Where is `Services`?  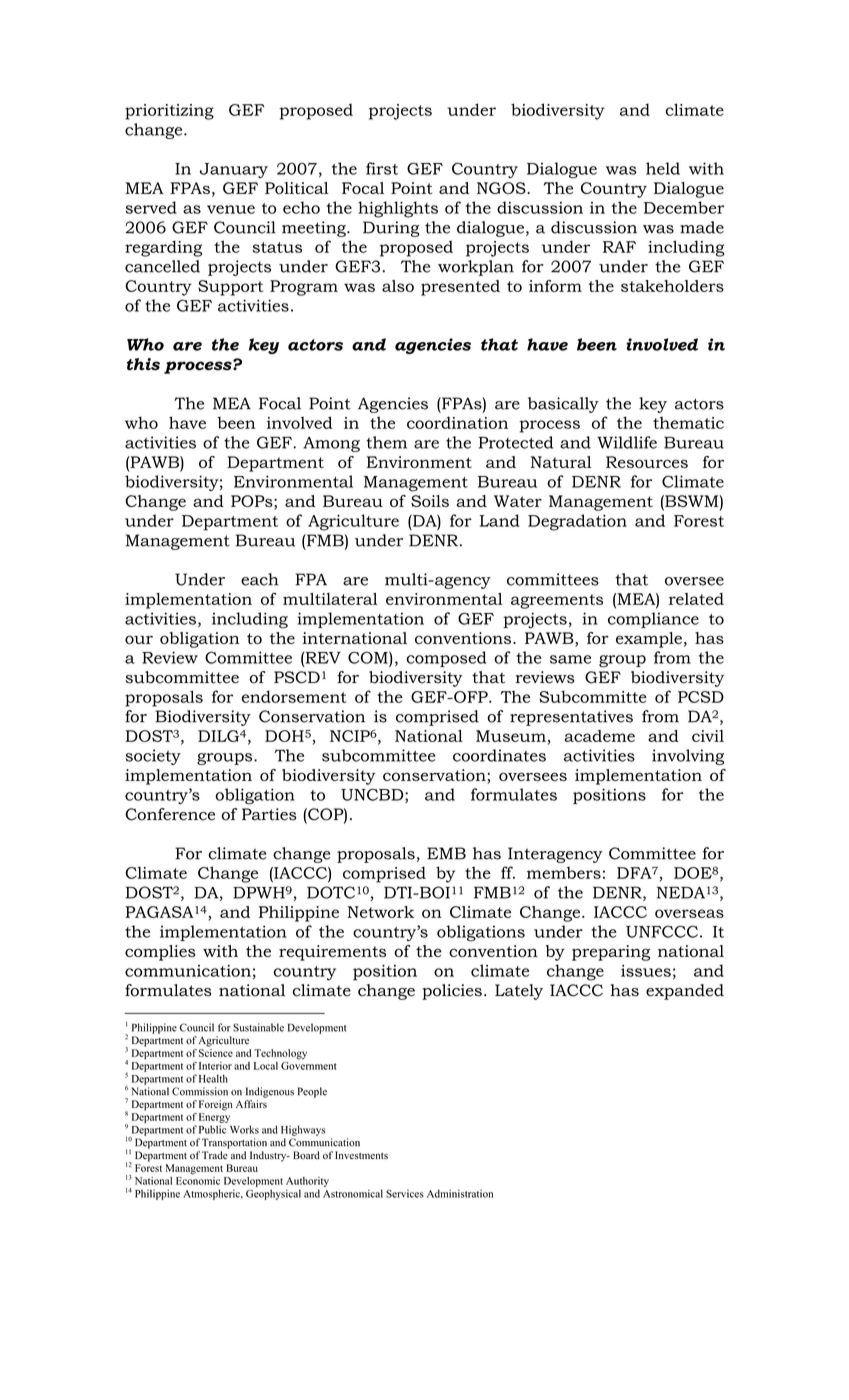 Services is located at coordinates (405, 1194).
